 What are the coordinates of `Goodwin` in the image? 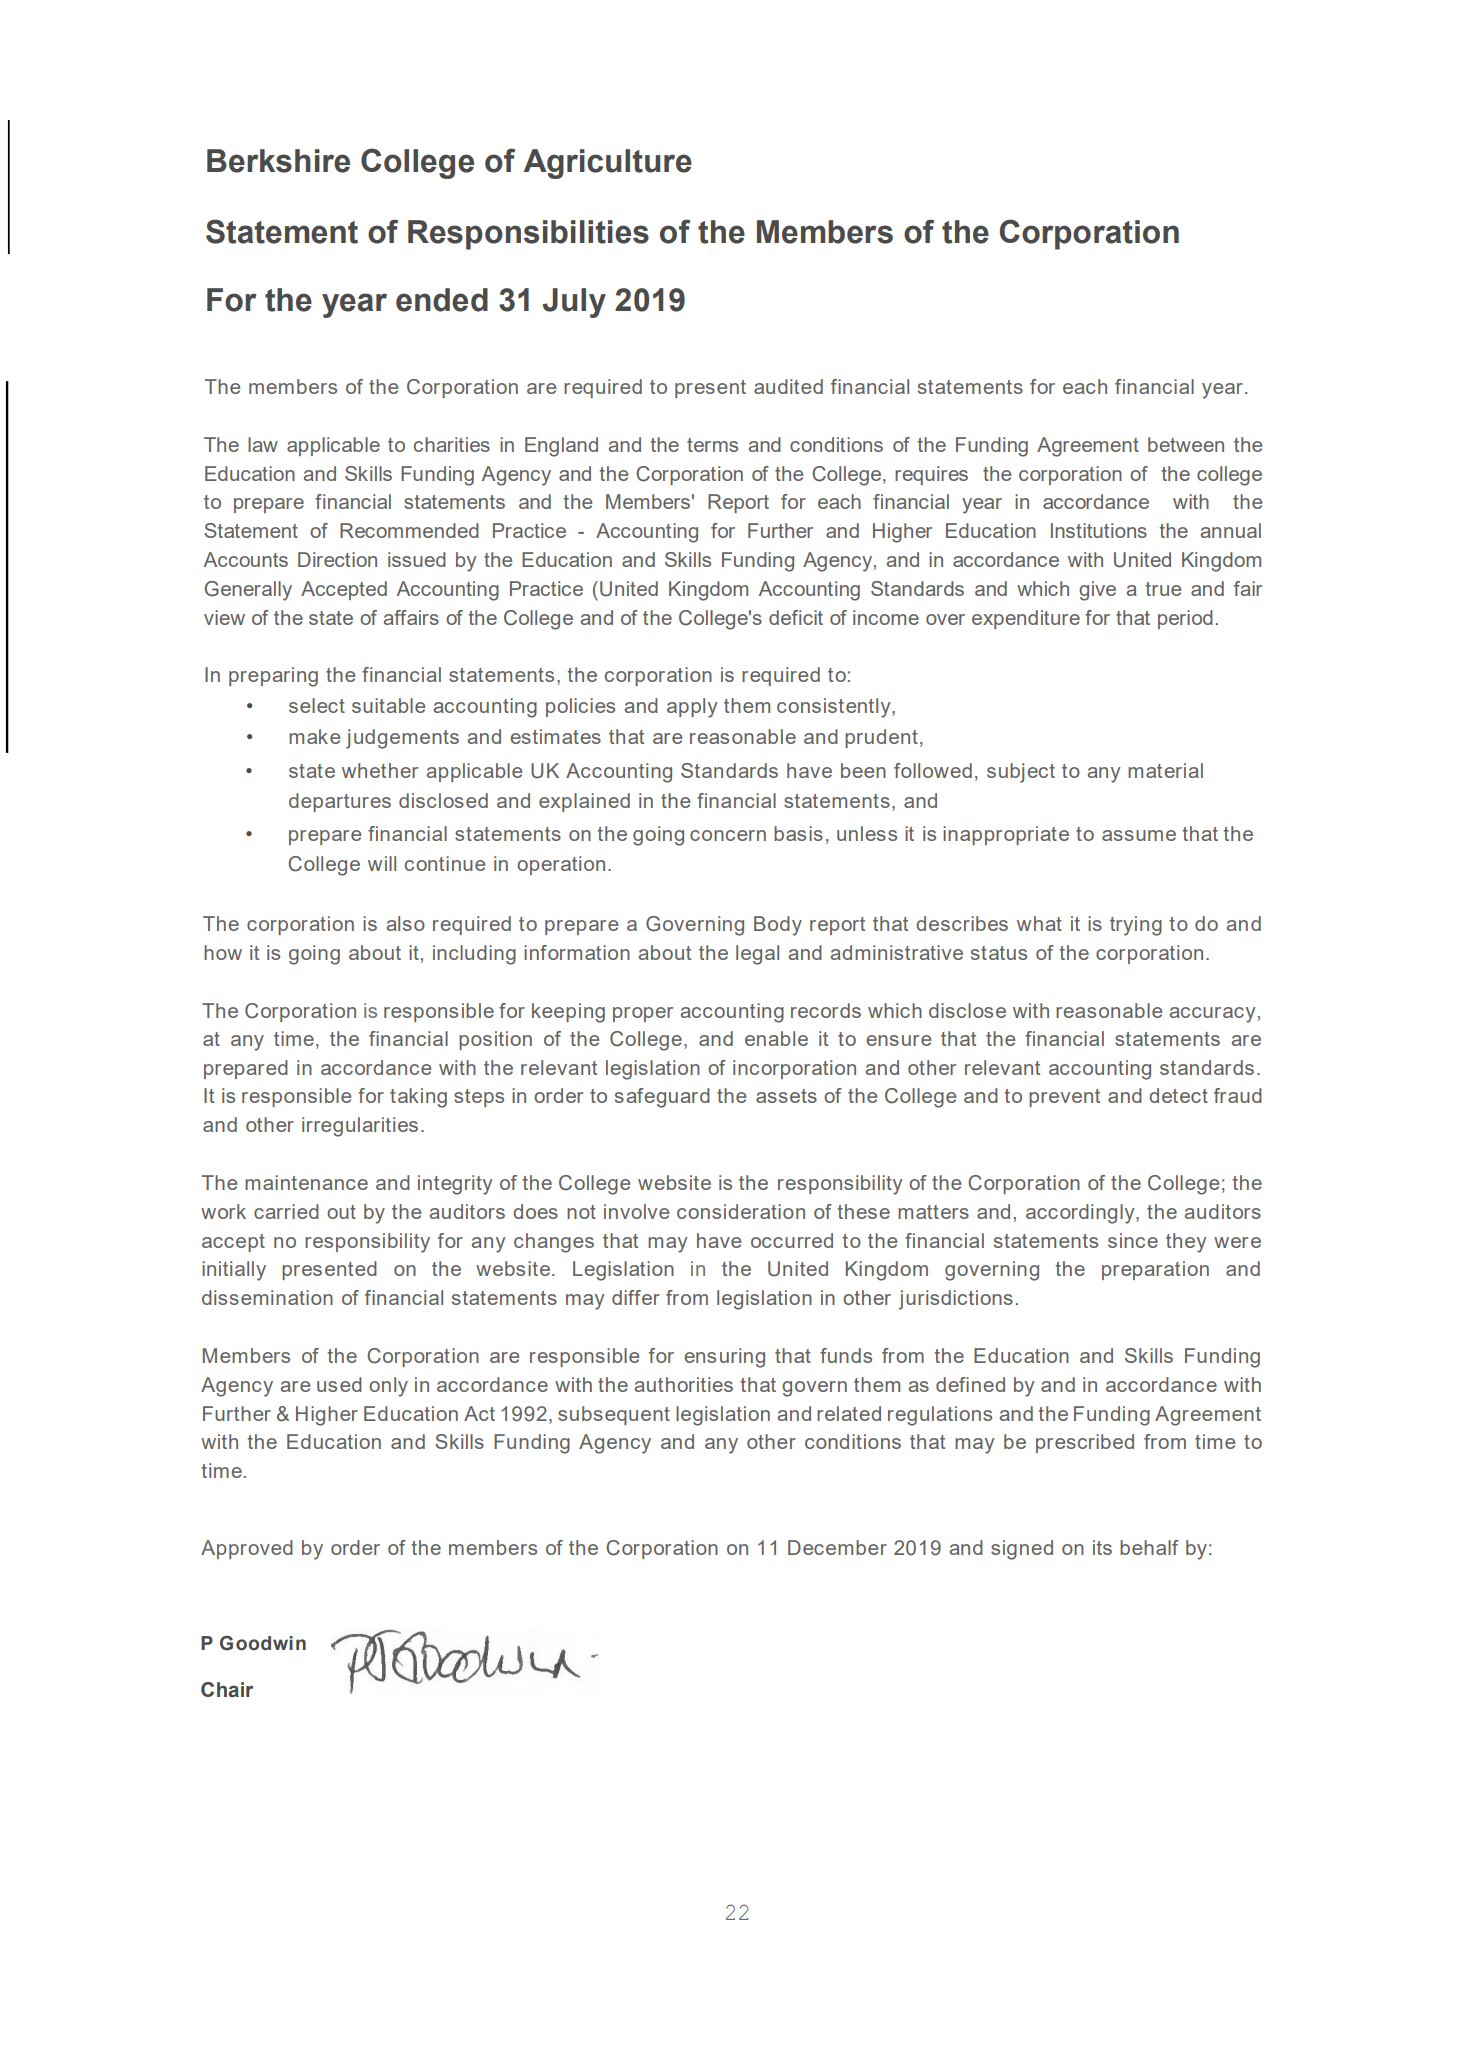 It's located at (263, 1643).
